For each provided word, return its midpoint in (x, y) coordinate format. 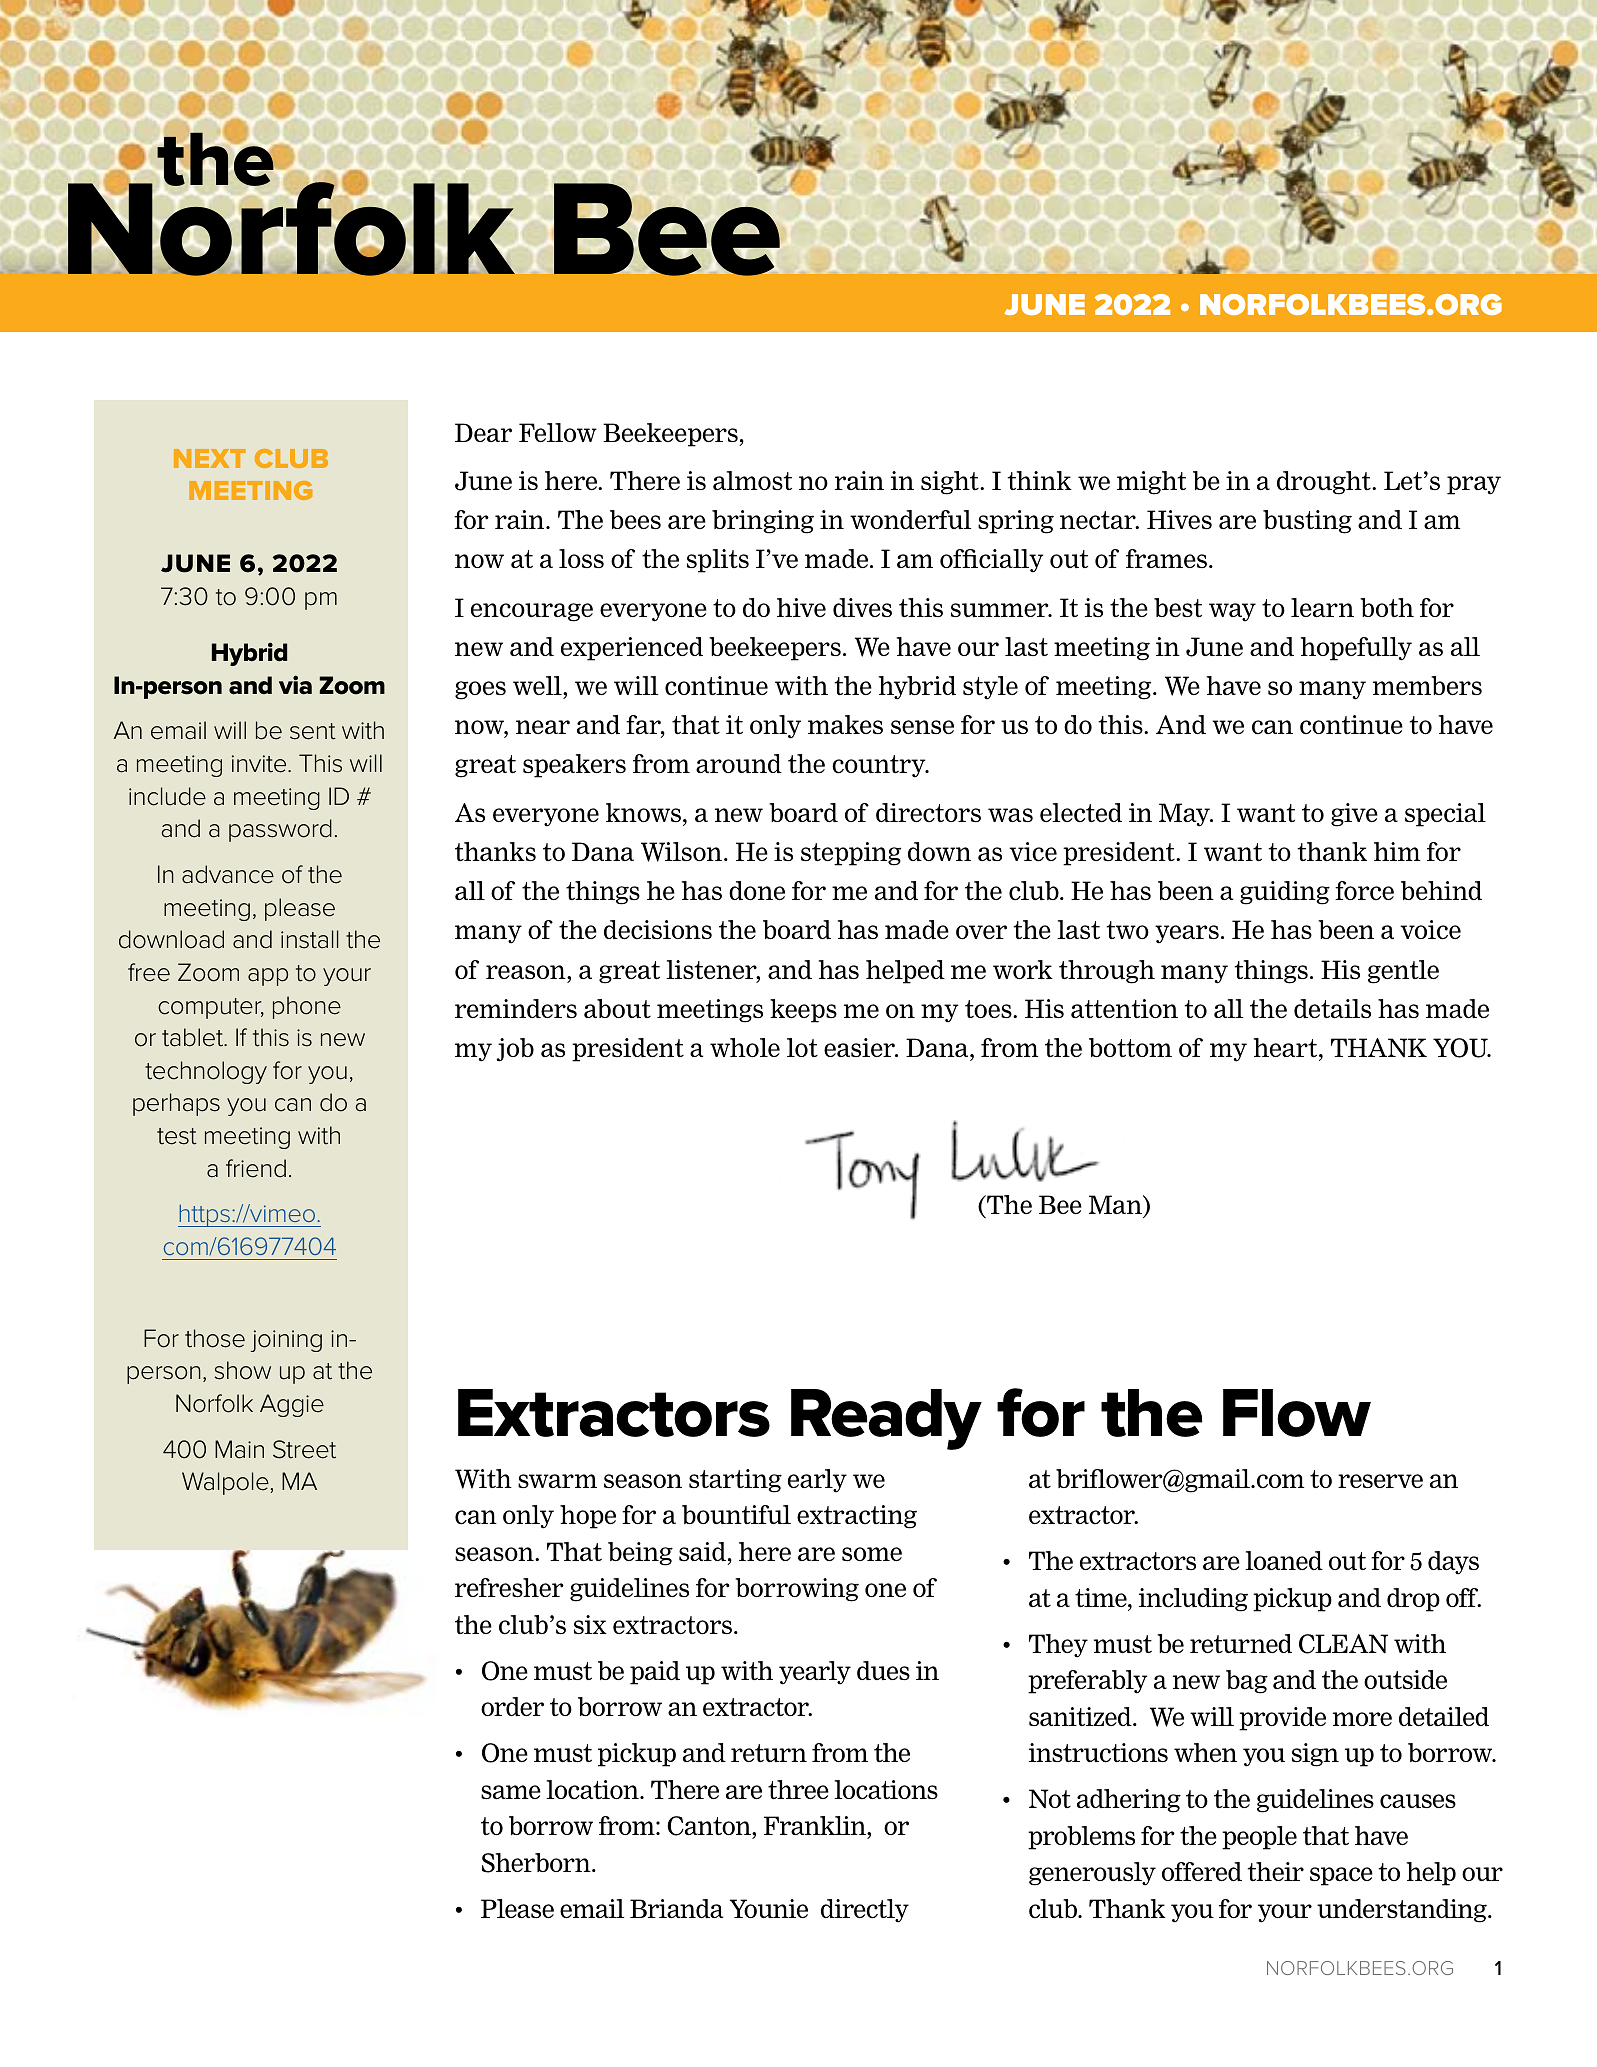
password (280, 830)
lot (802, 1047)
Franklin (816, 1825)
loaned (1284, 1560)
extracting (857, 1517)
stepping (851, 854)
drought (1325, 483)
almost (752, 480)
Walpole (226, 1483)
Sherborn (537, 1863)
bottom (1130, 1047)
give (1354, 815)
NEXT (210, 458)
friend (256, 1168)
